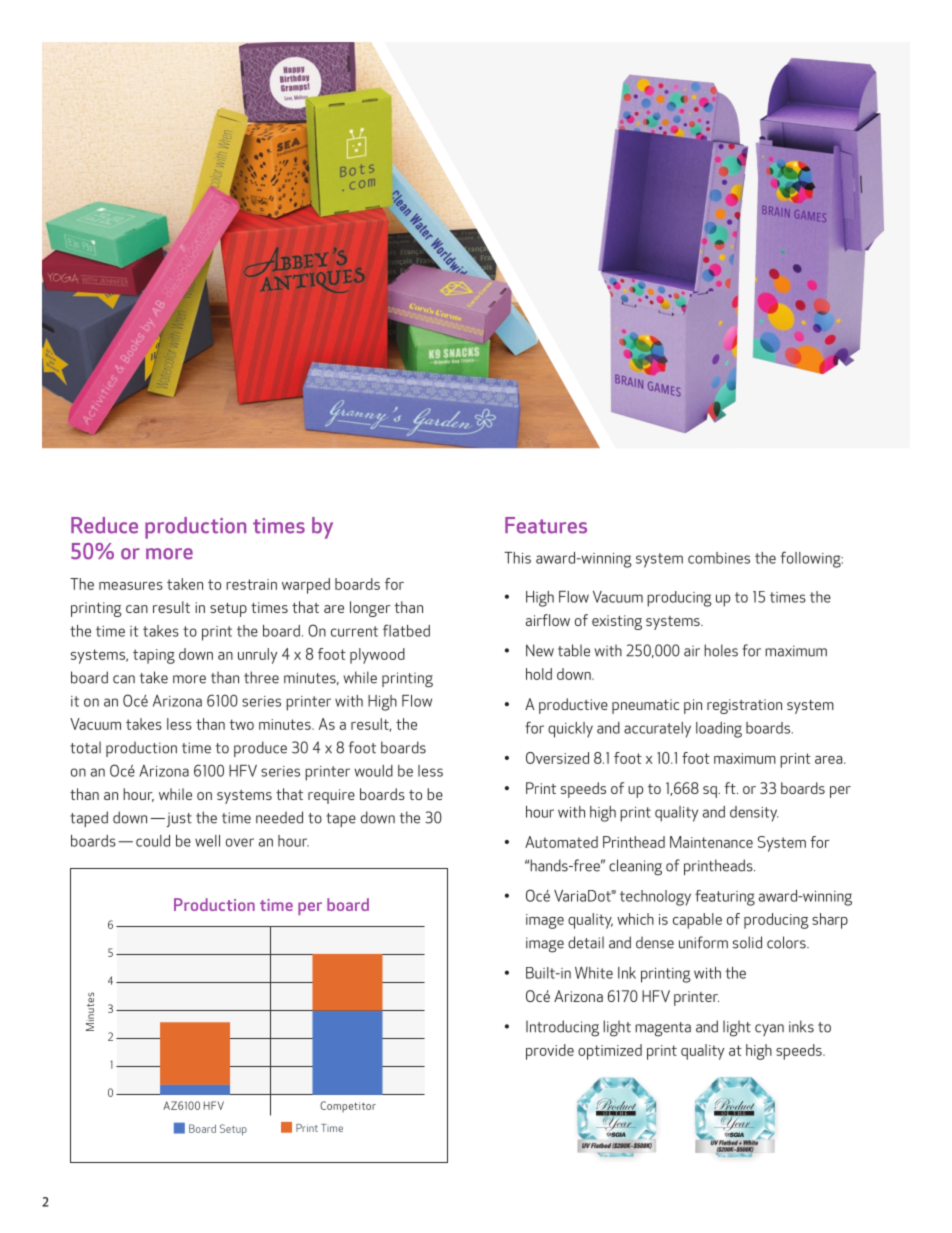 This screenshot has height=1233, width=952. Describe the element at coordinates (348, 1107) in the screenshot. I see `Competitor` at that location.
